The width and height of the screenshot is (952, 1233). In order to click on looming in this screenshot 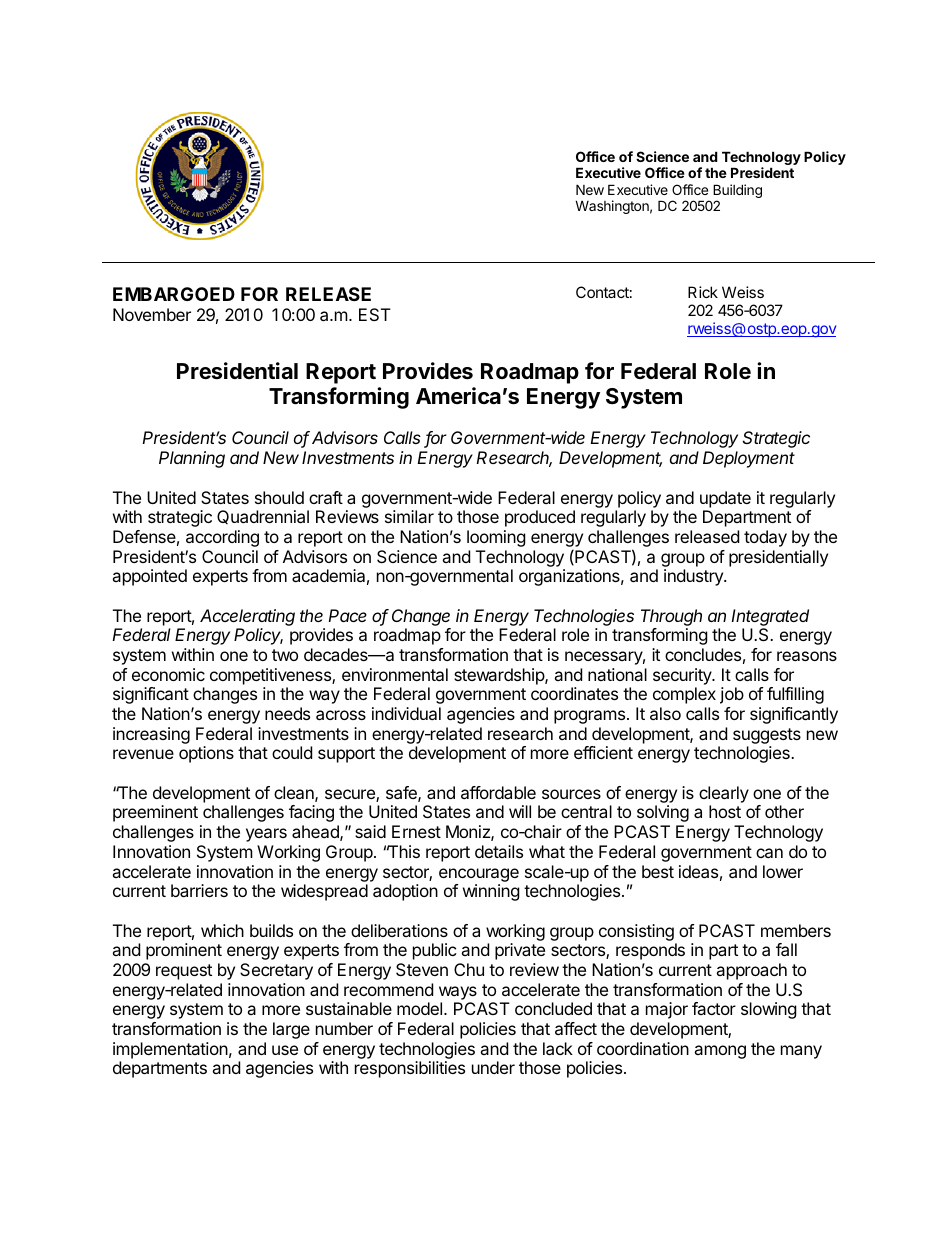, I will do `click(496, 538)`.
